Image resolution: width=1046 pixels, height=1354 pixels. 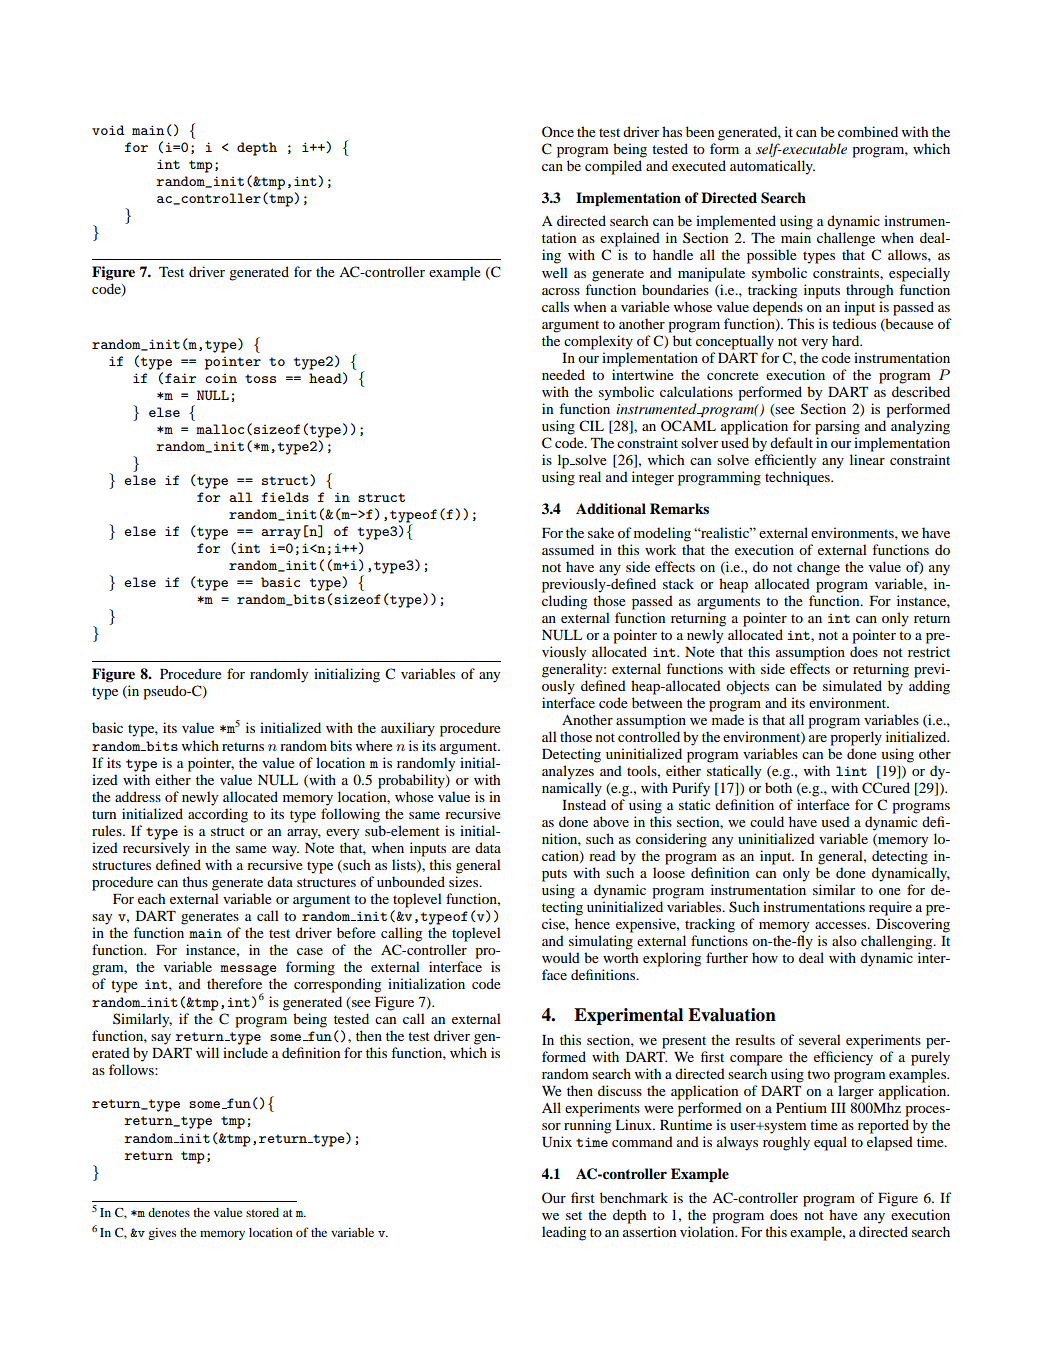 I want to click on sizes, so click(x=465, y=881).
